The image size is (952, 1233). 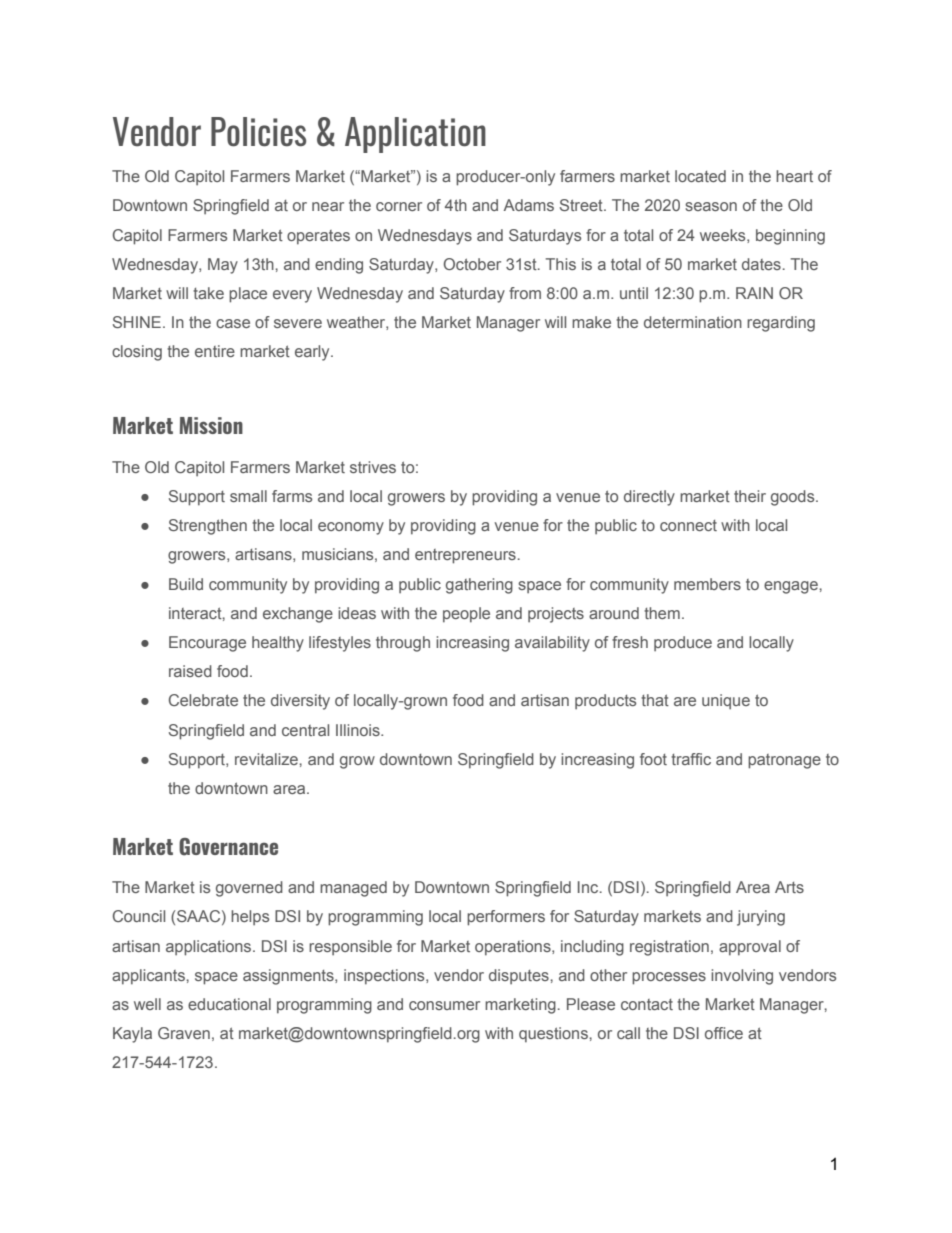 I want to click on Policies, so click(x=258, y=132).
